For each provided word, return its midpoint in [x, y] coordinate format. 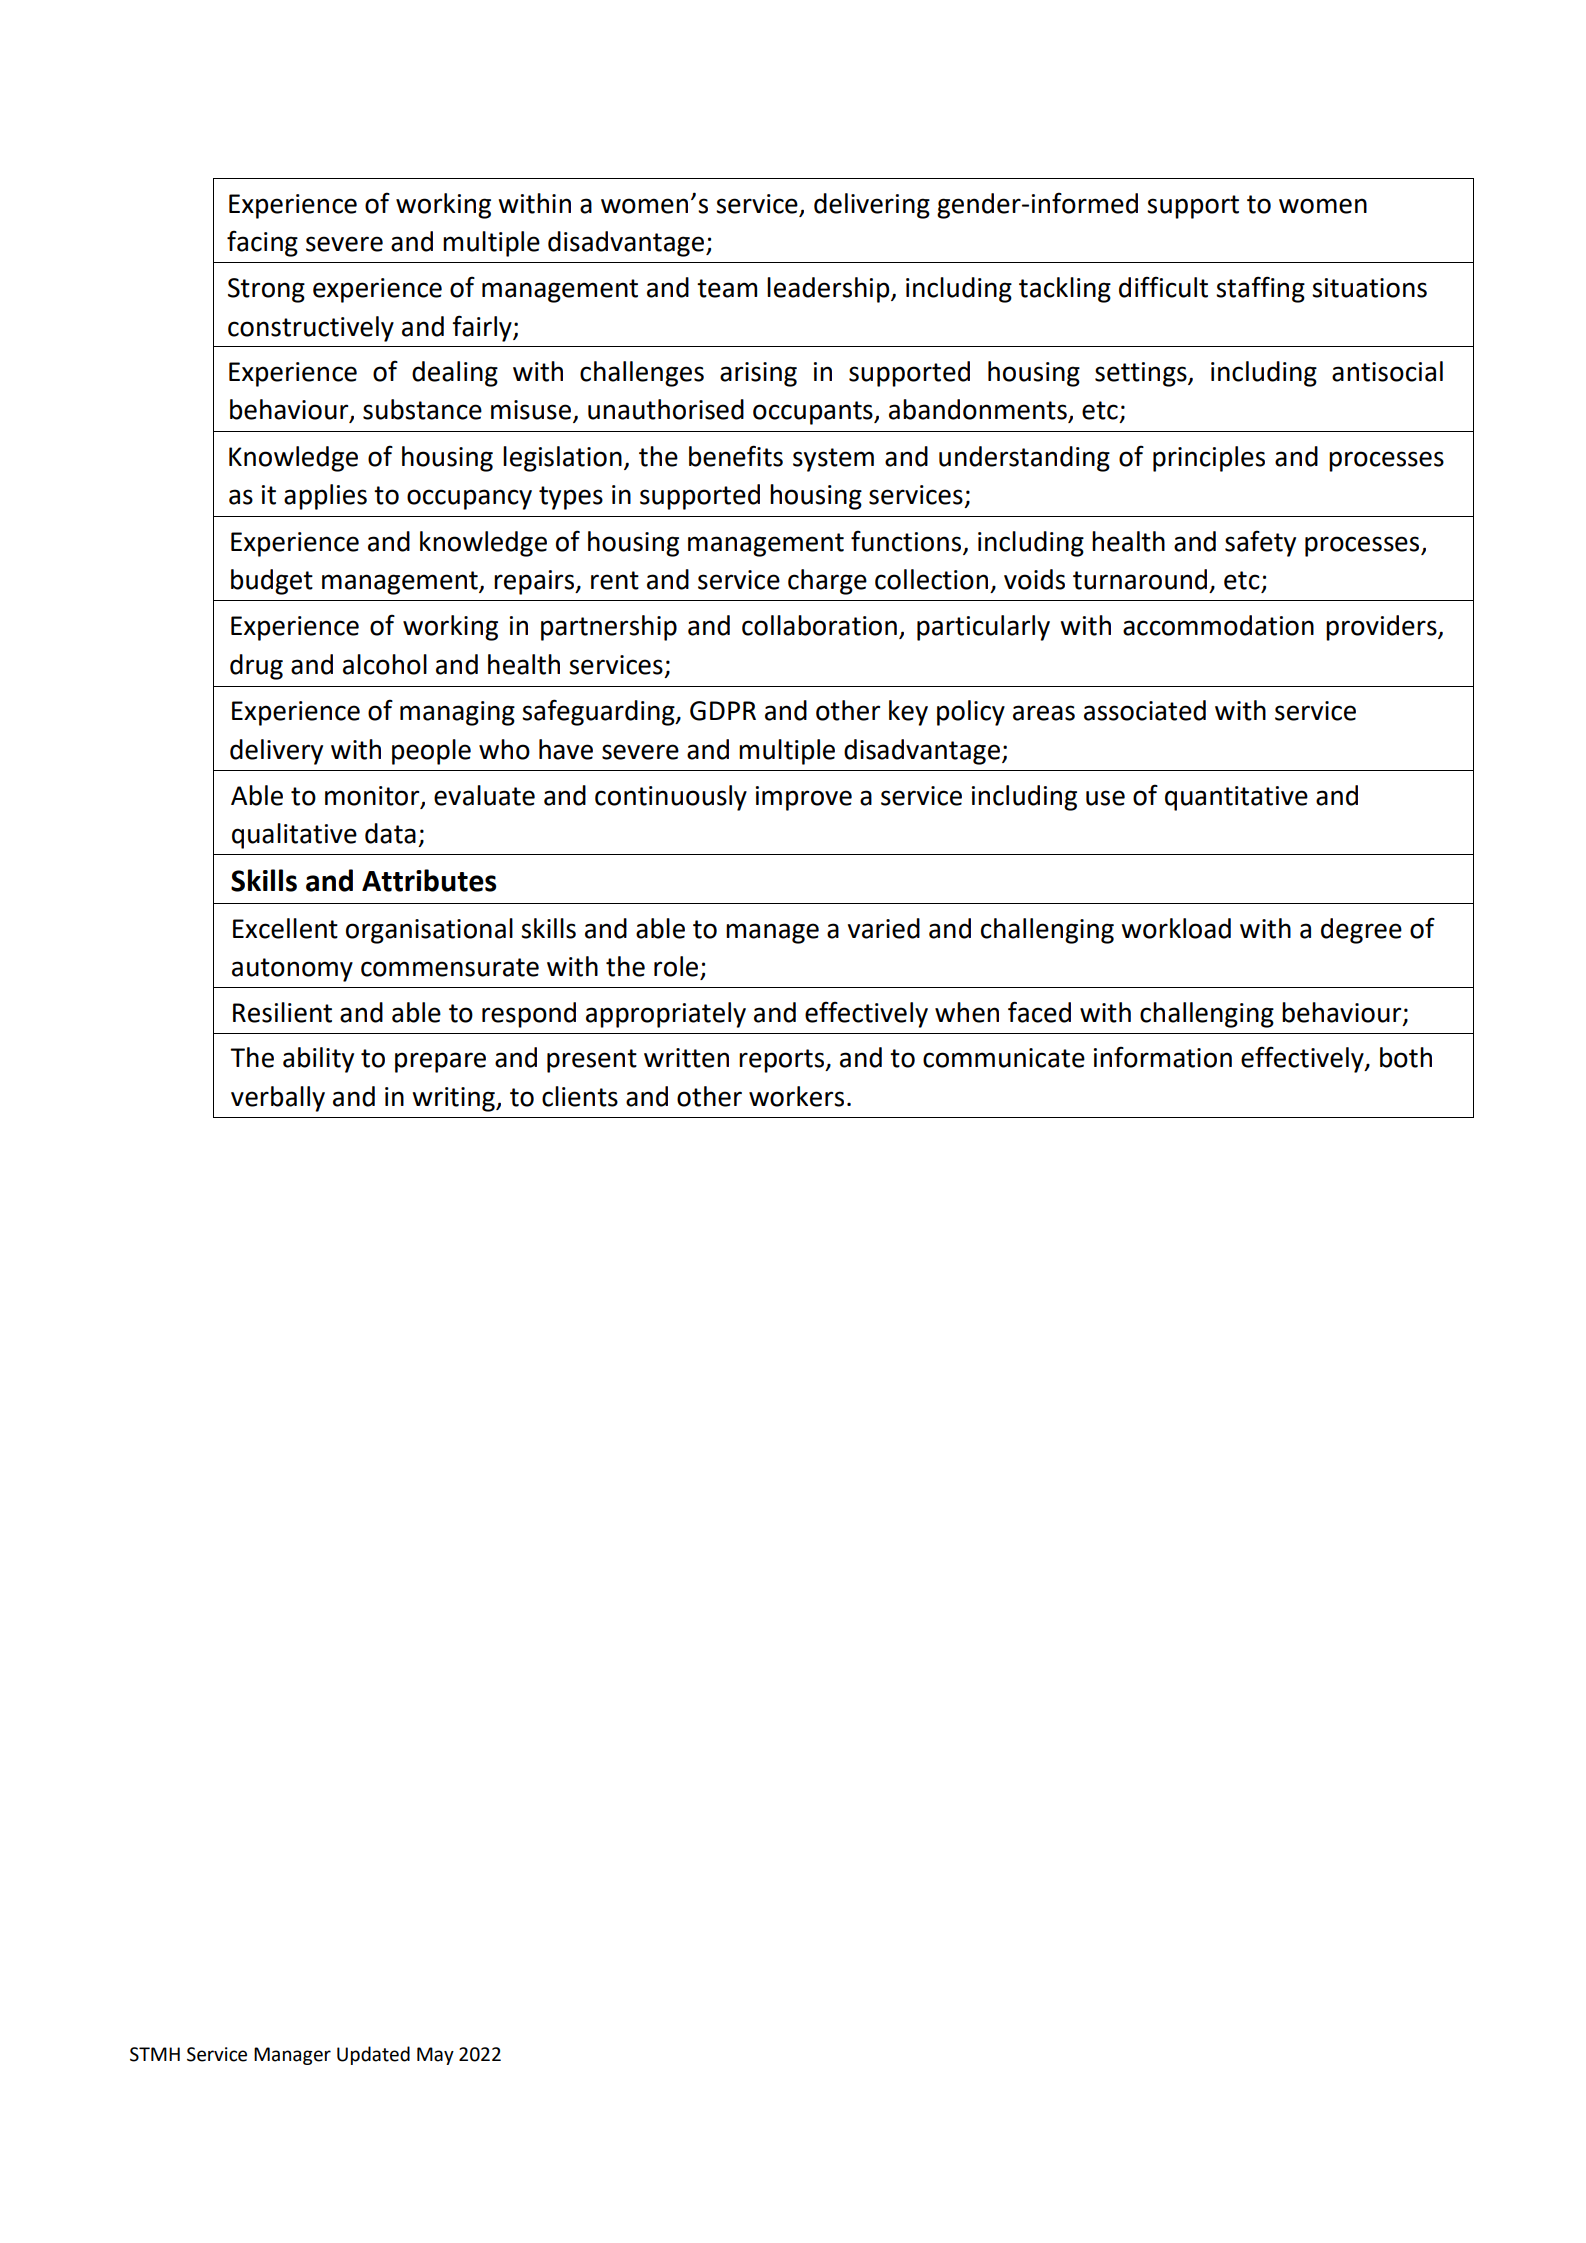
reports [783, 1061]
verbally [278, 1099]
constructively [311, 329]
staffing [1260, 289]
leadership [829, 290]
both [1406, 1057]
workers [796, 1096]
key [908, 713]
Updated [373, 2055]
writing [454, 1099]
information [1163, 1057]
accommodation [1218, 625]
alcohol [385, 664]
